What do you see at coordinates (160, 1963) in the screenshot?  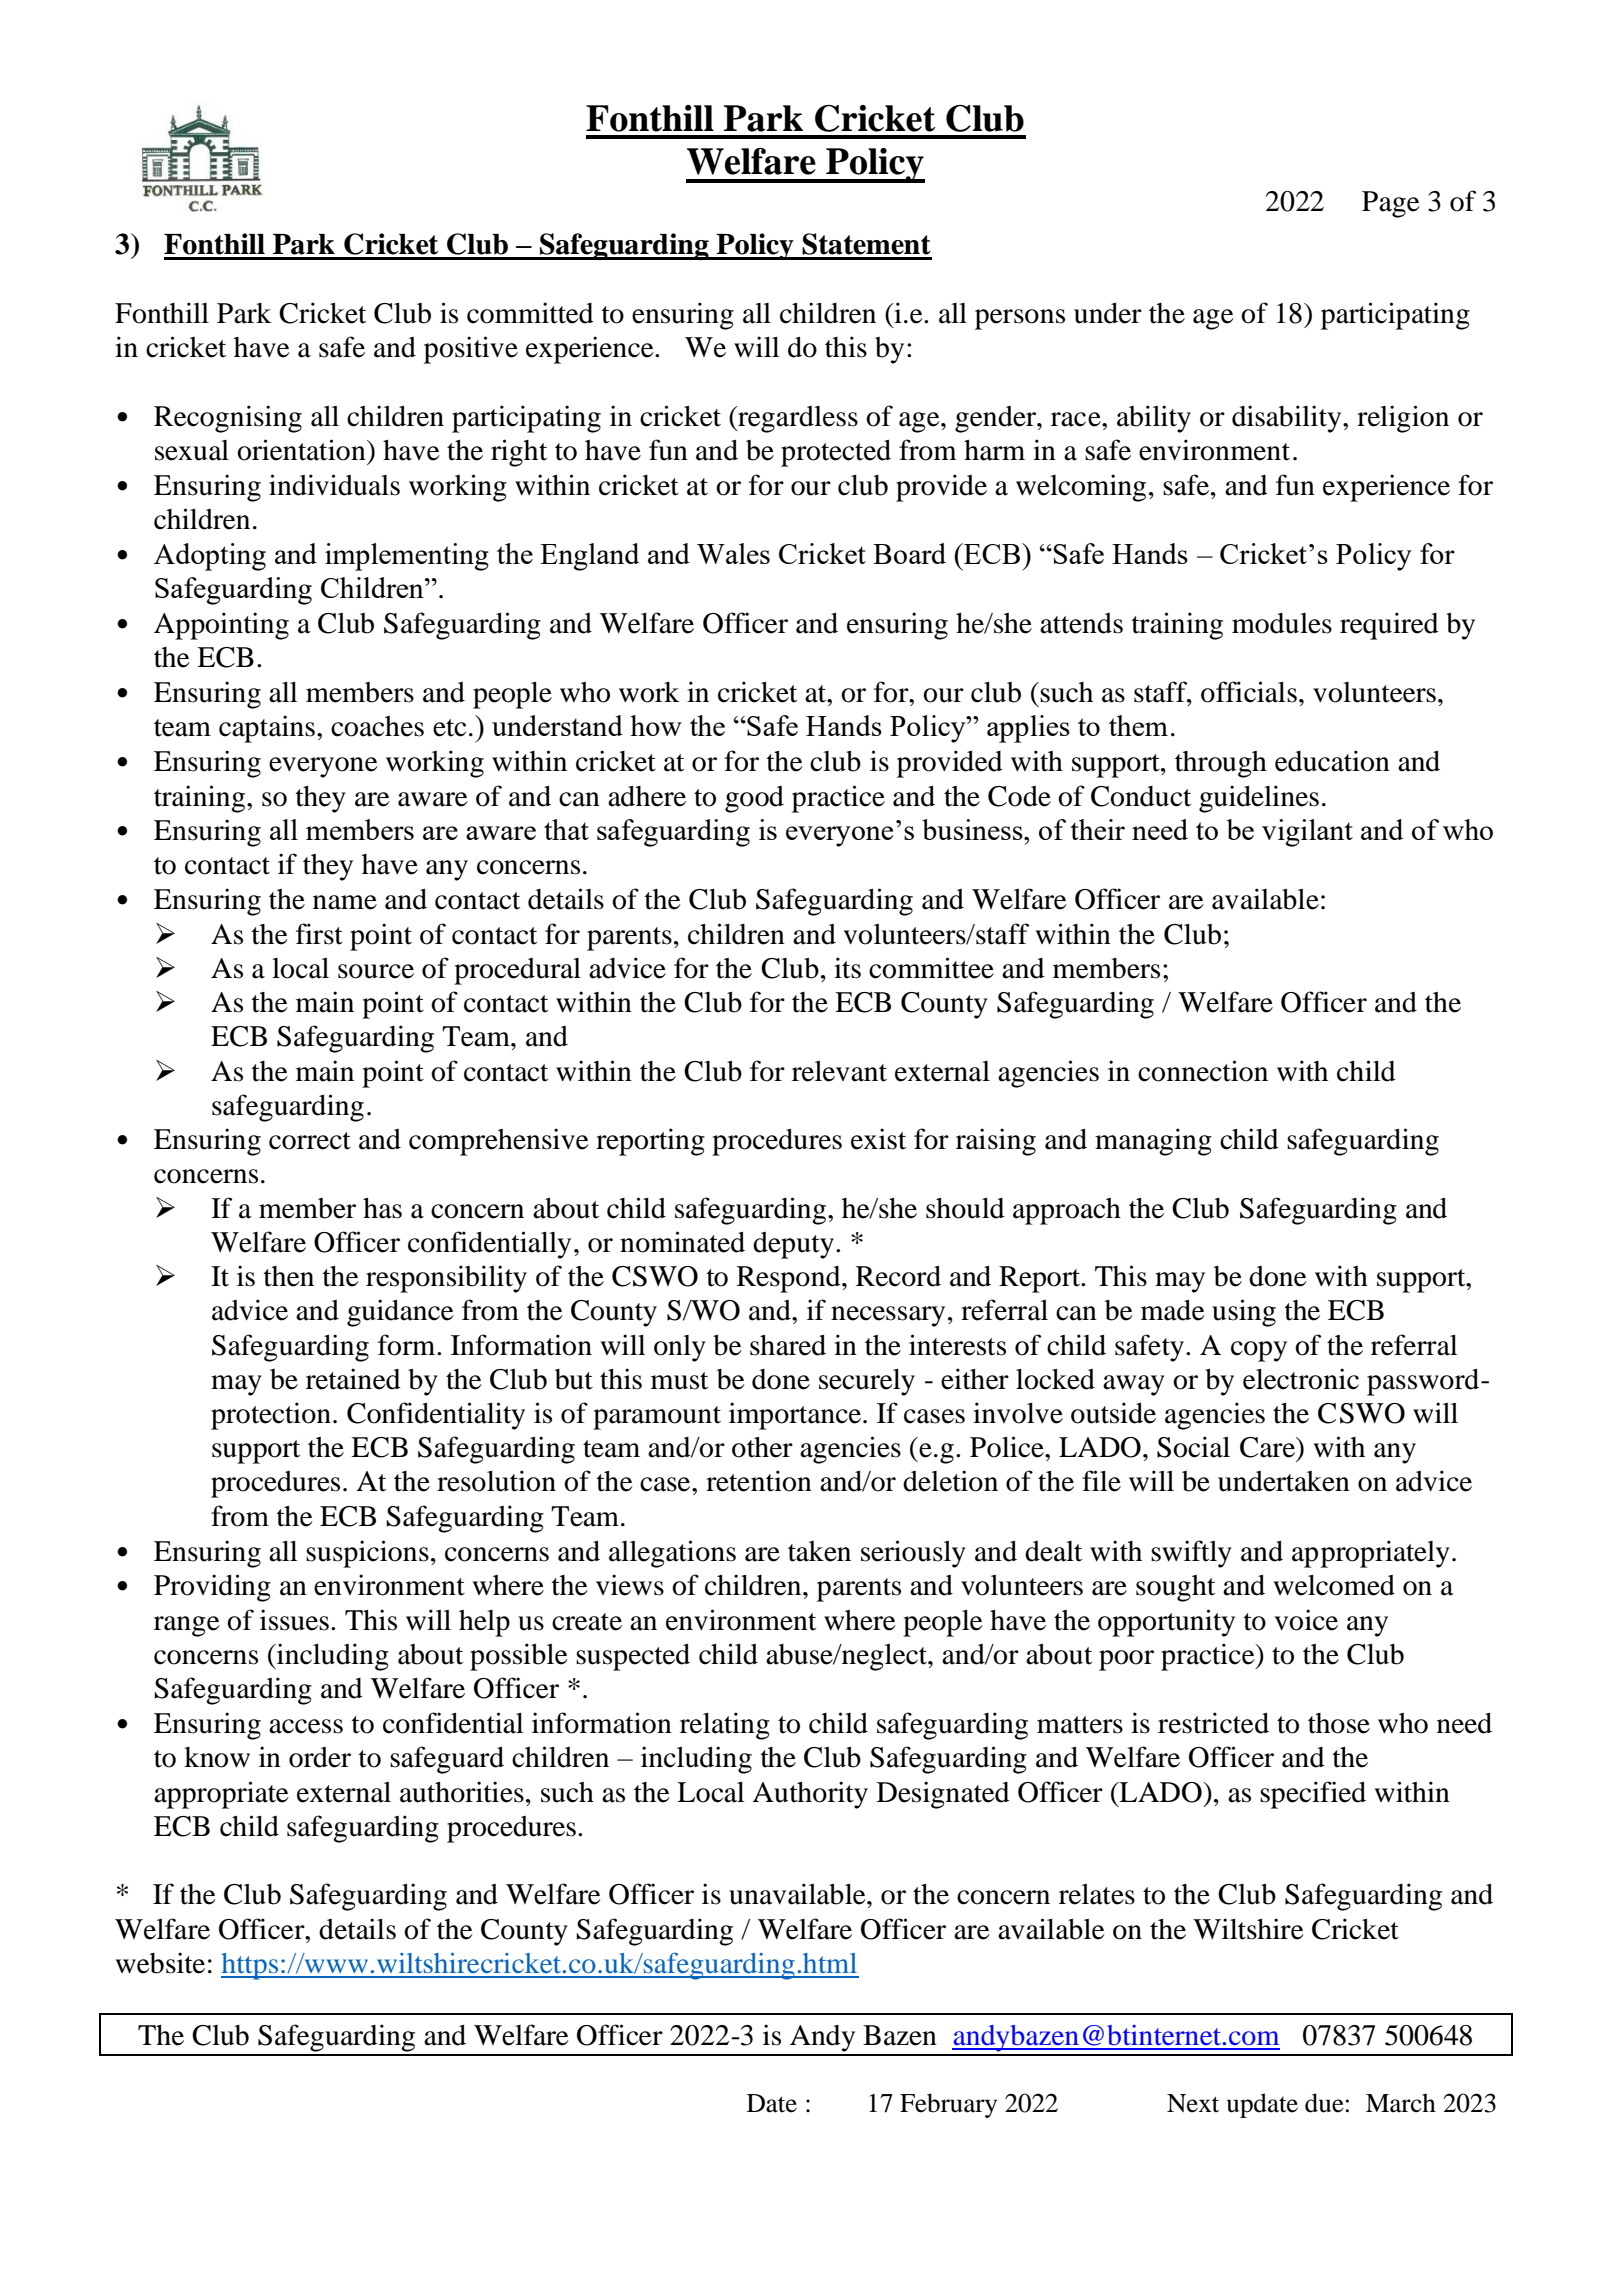 I see `website` at bounding box center [160, 1963].
